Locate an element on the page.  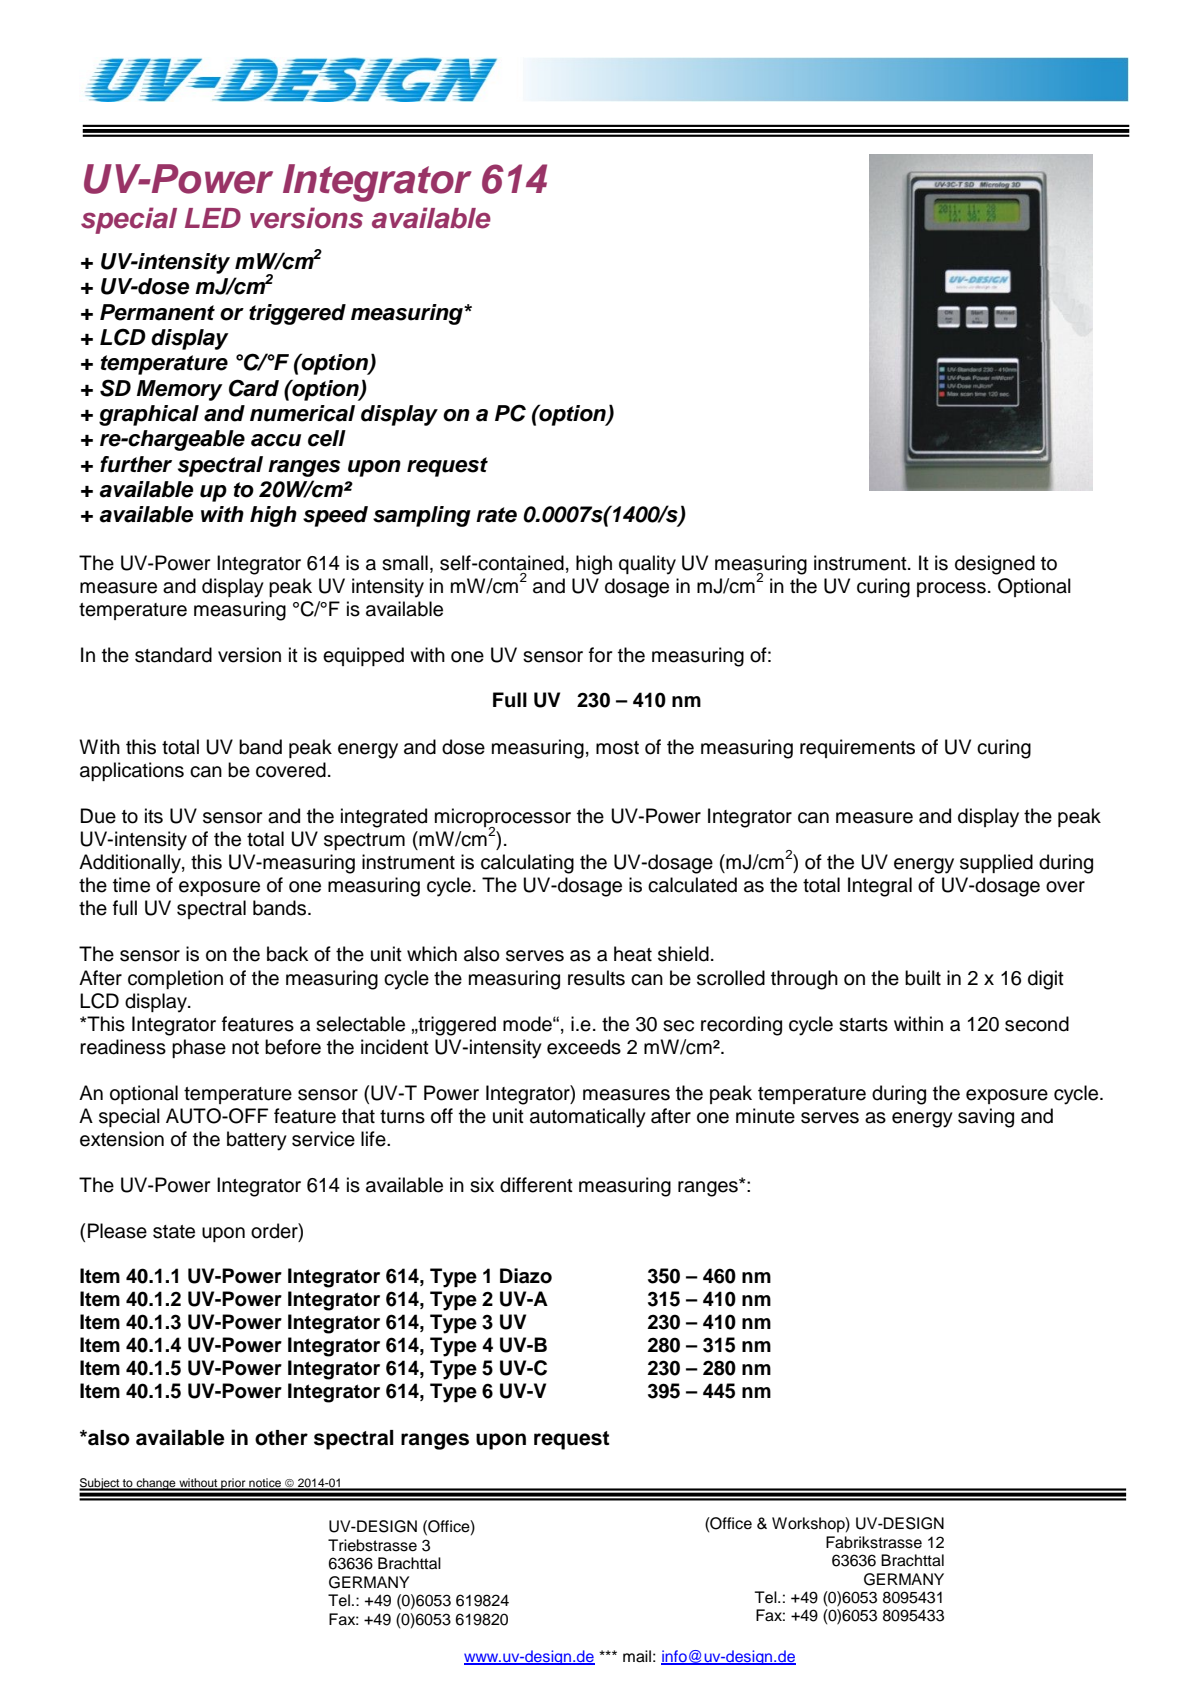
quality is located at coordinates (647, 565).
